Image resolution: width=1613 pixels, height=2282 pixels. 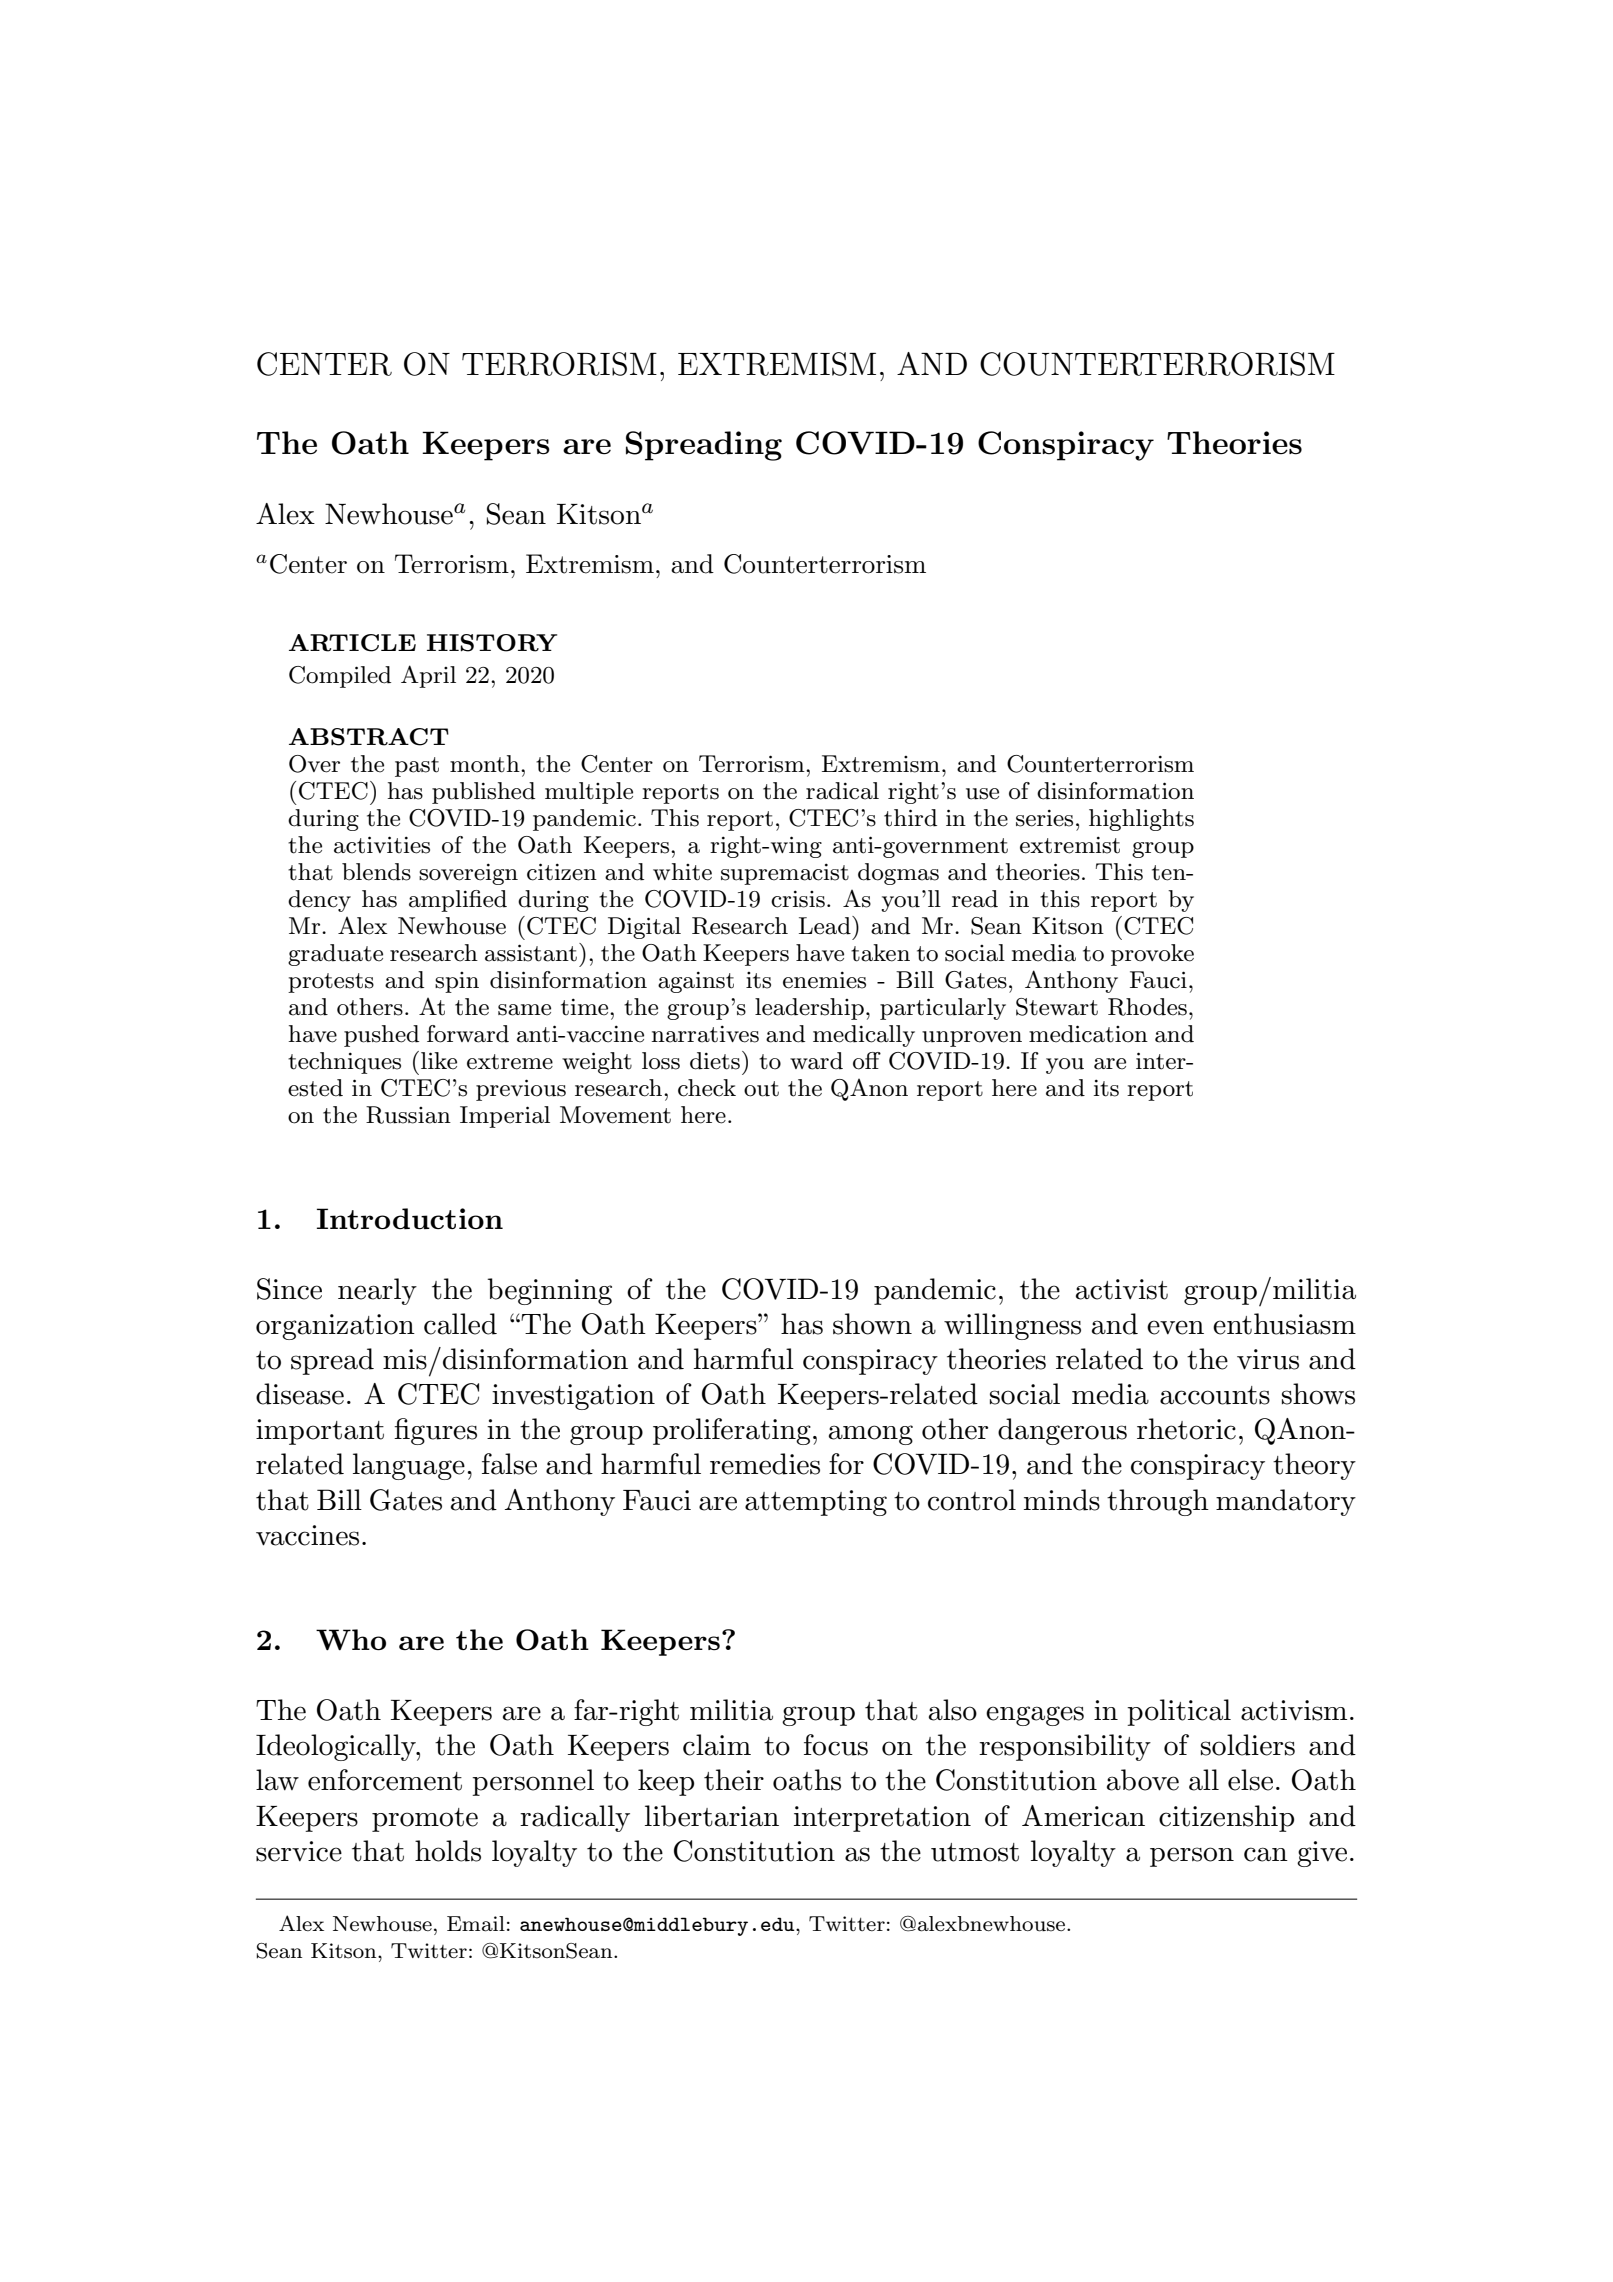 What do you see at coordinates (428, 676) in the screenshot?
I see `April` at bounding box center [428, 676].
